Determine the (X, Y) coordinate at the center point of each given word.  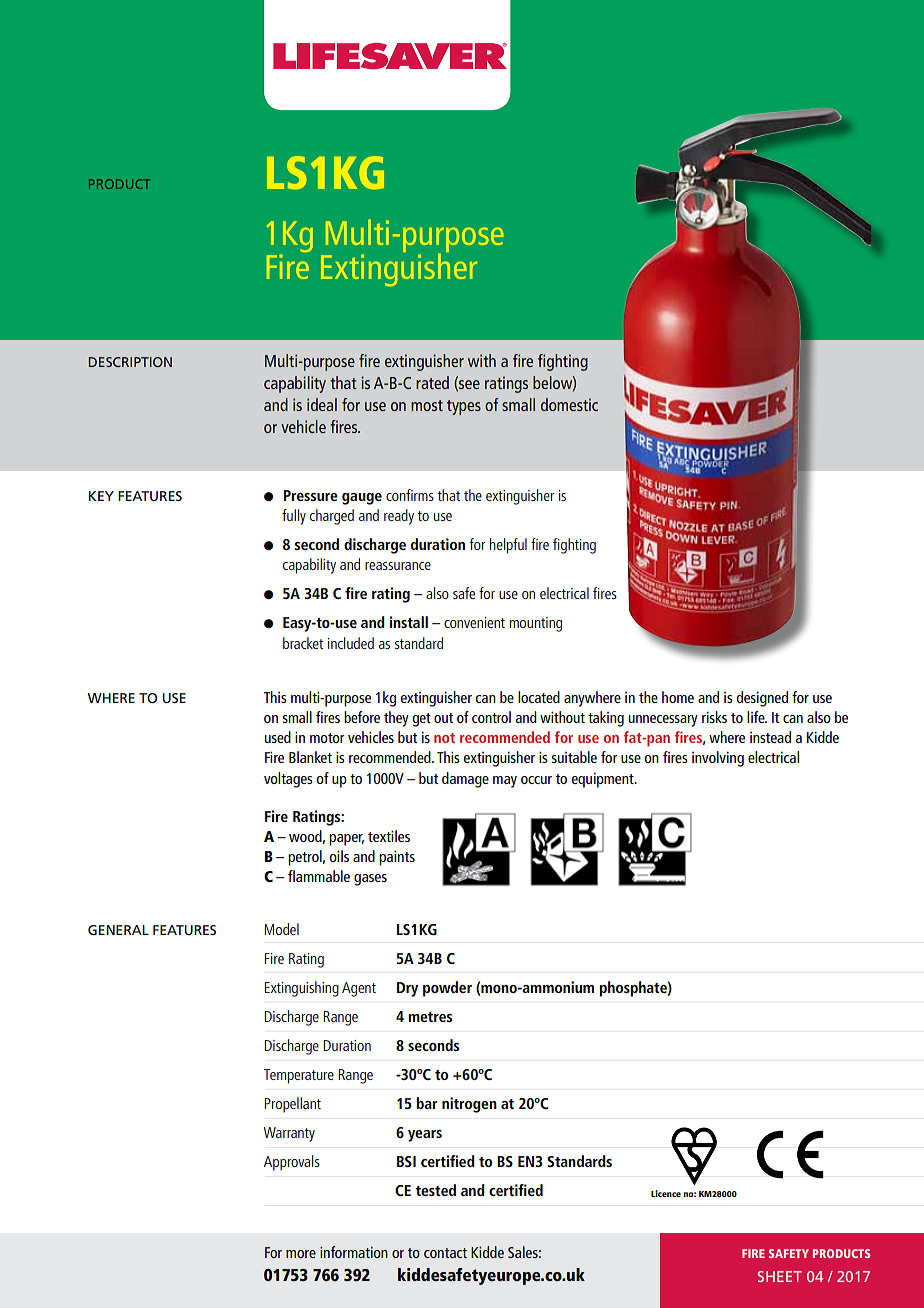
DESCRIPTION (130, 362)
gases (370, 880)
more (301, 1254)
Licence (666, 1193)
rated (432, 382)
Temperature (299, 1076)
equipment (603, 780)
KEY (101, 496)
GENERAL (118, 930)
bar (426, 1103)
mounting (536, 624)
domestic (569, 404)
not (444, 738)
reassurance (398, 566)
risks (714, 717)
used (278, 737)
